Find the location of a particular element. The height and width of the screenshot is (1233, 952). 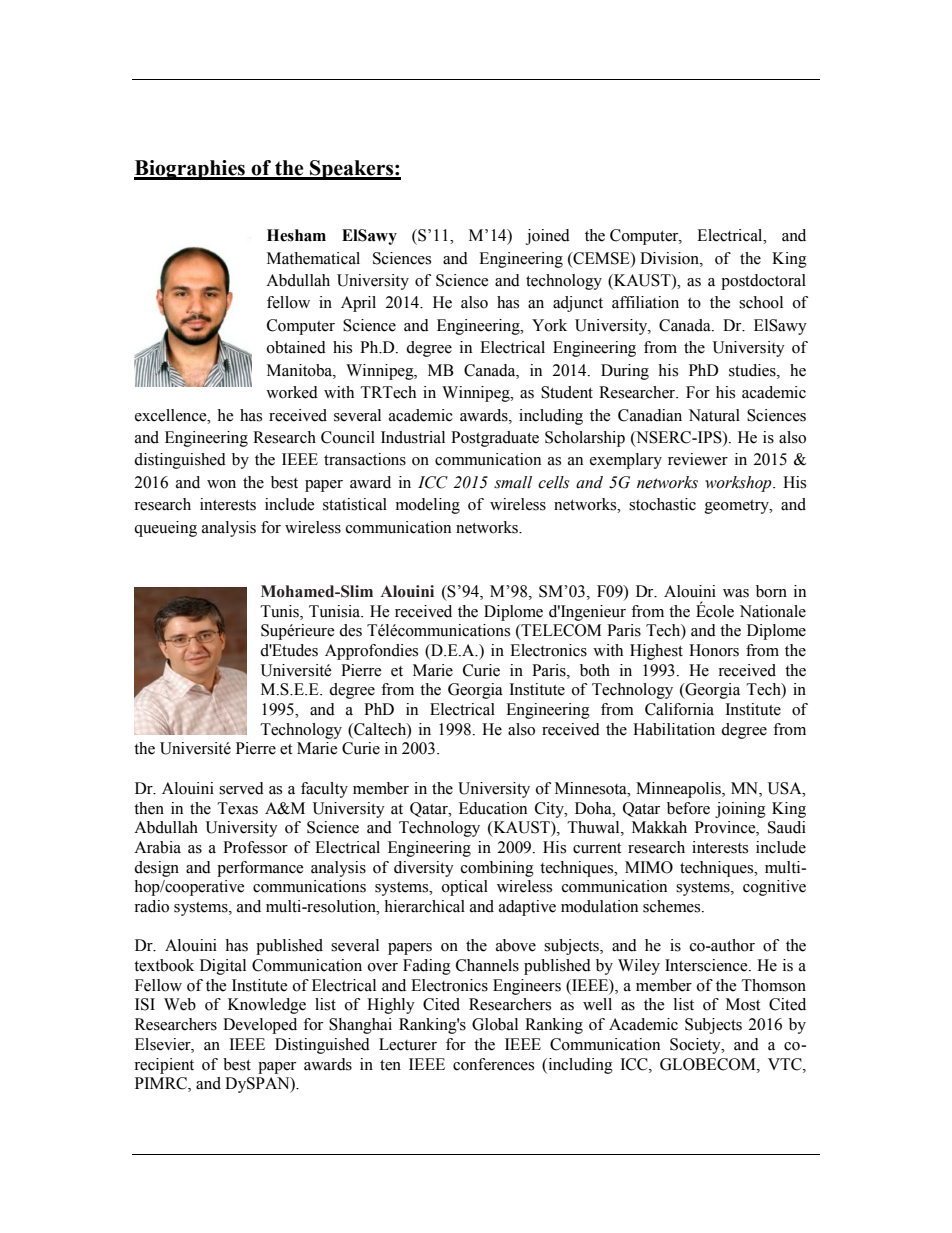

Postgraduate is located at coordinates (495, 439).
